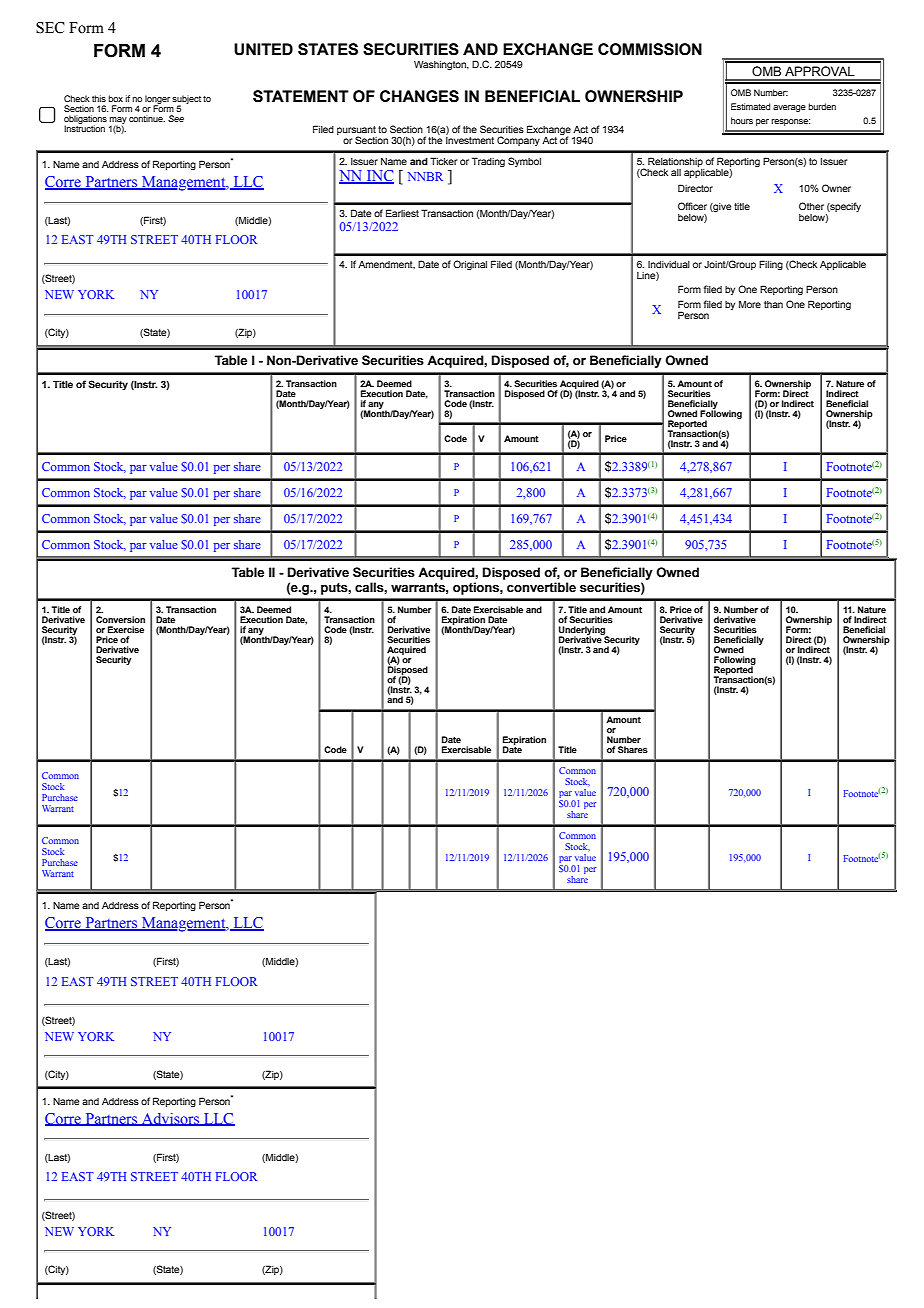 This screenshot has width=924, height=1308. What do you see at coordinates (120, 619) in the screenshot?
I see `Conversion` at bounding box center [120, 619].
